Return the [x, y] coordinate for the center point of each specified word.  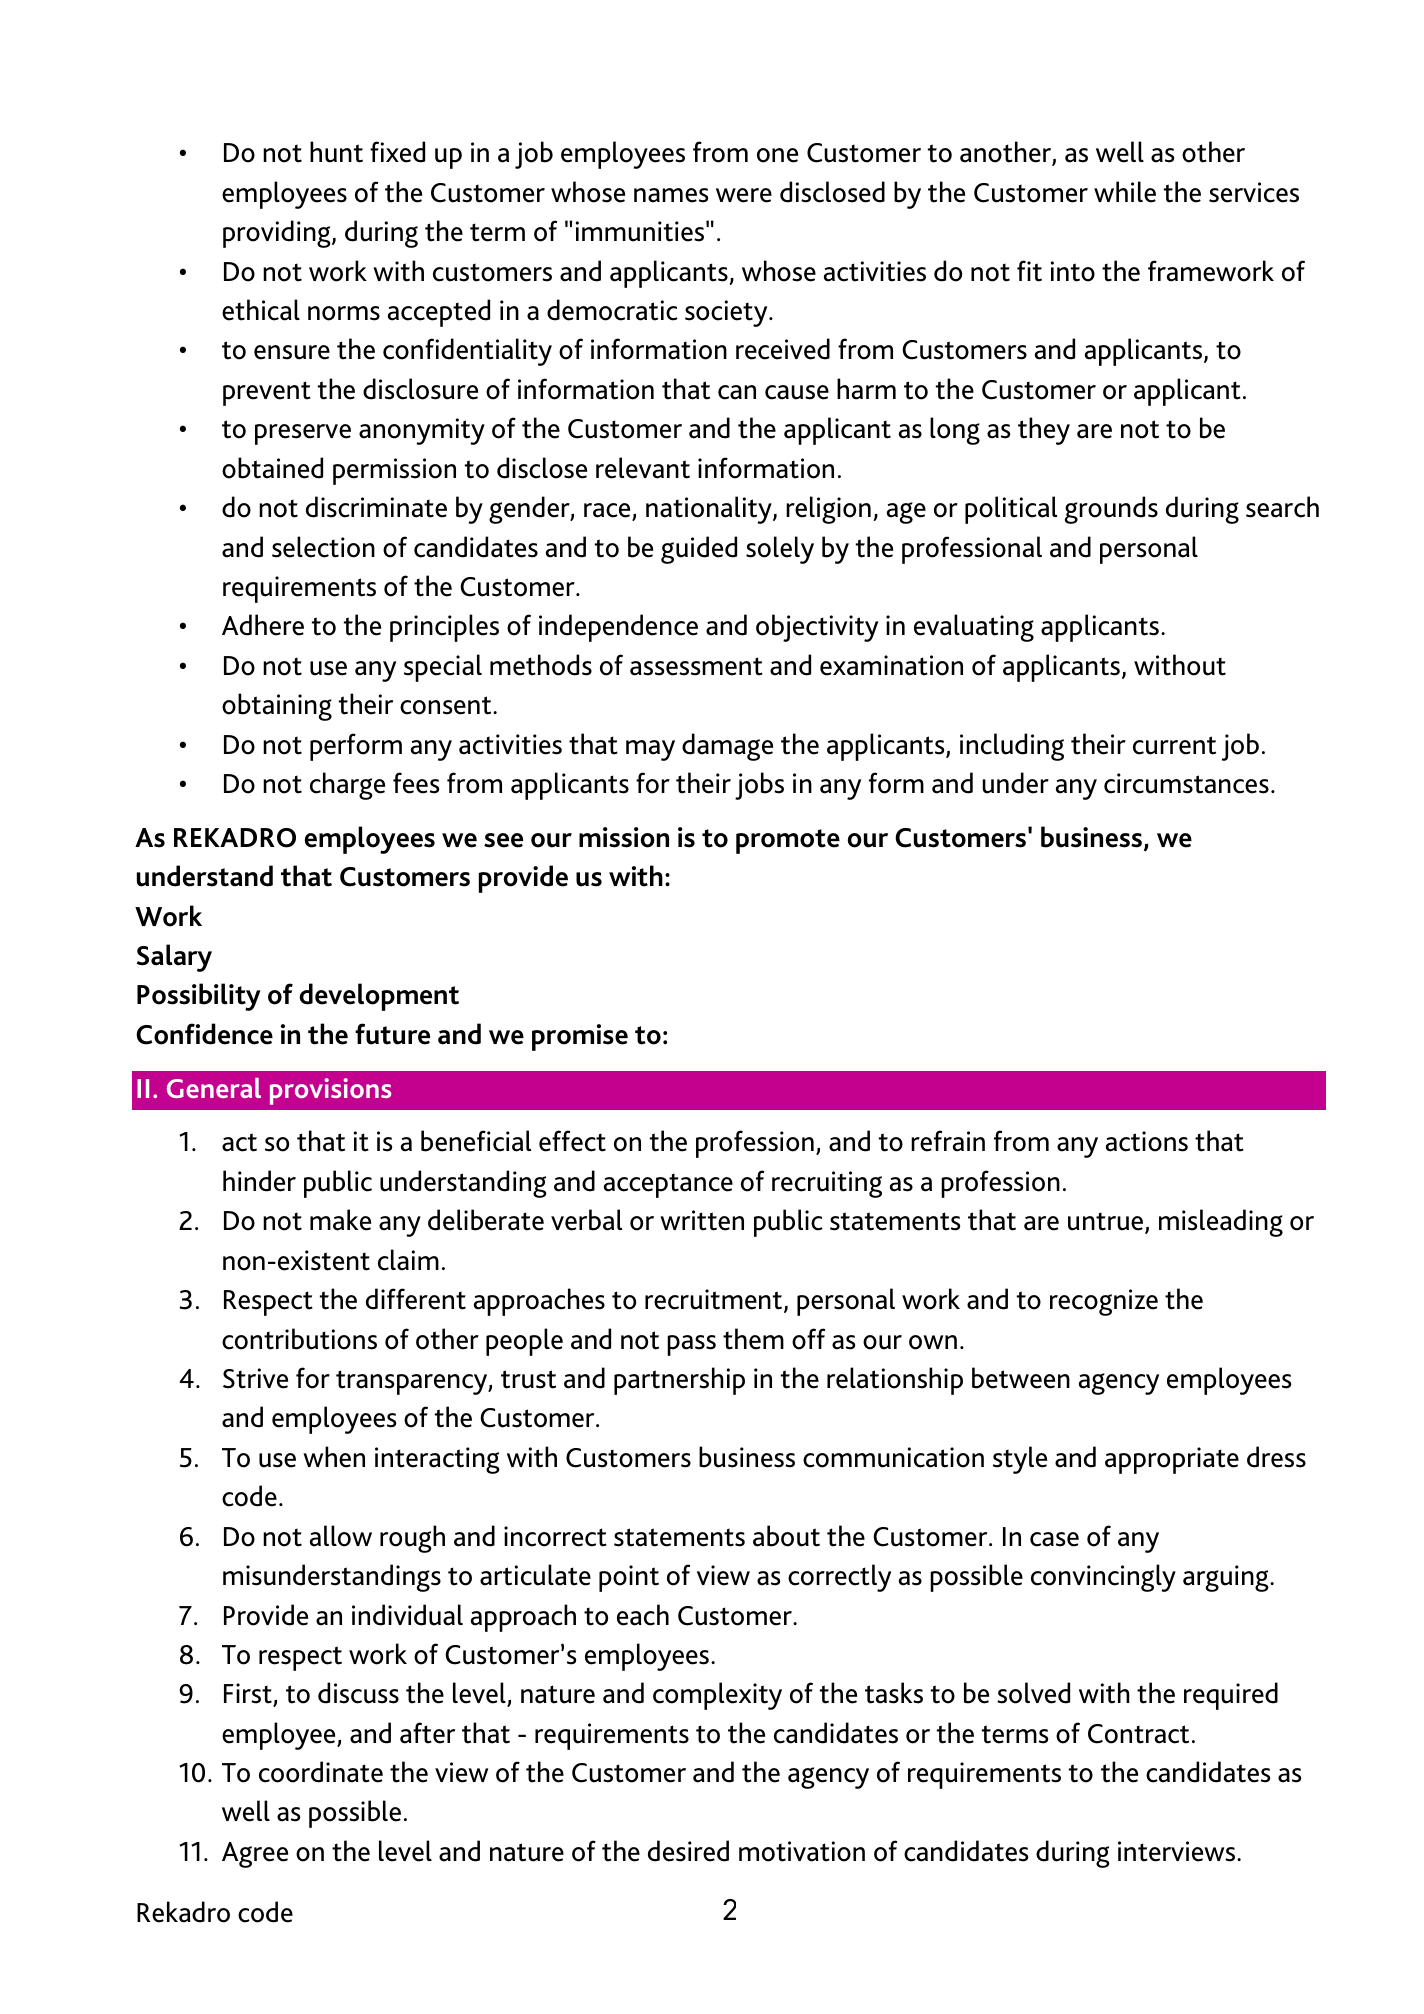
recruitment [715, 1300]
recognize [1104, 1302]
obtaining [277, 707]
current [1174, 745]
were [744, 195]
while [1125, 192]
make [340, 1220]
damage [727, 747]
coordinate [321, 1772]
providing [278, 234]
